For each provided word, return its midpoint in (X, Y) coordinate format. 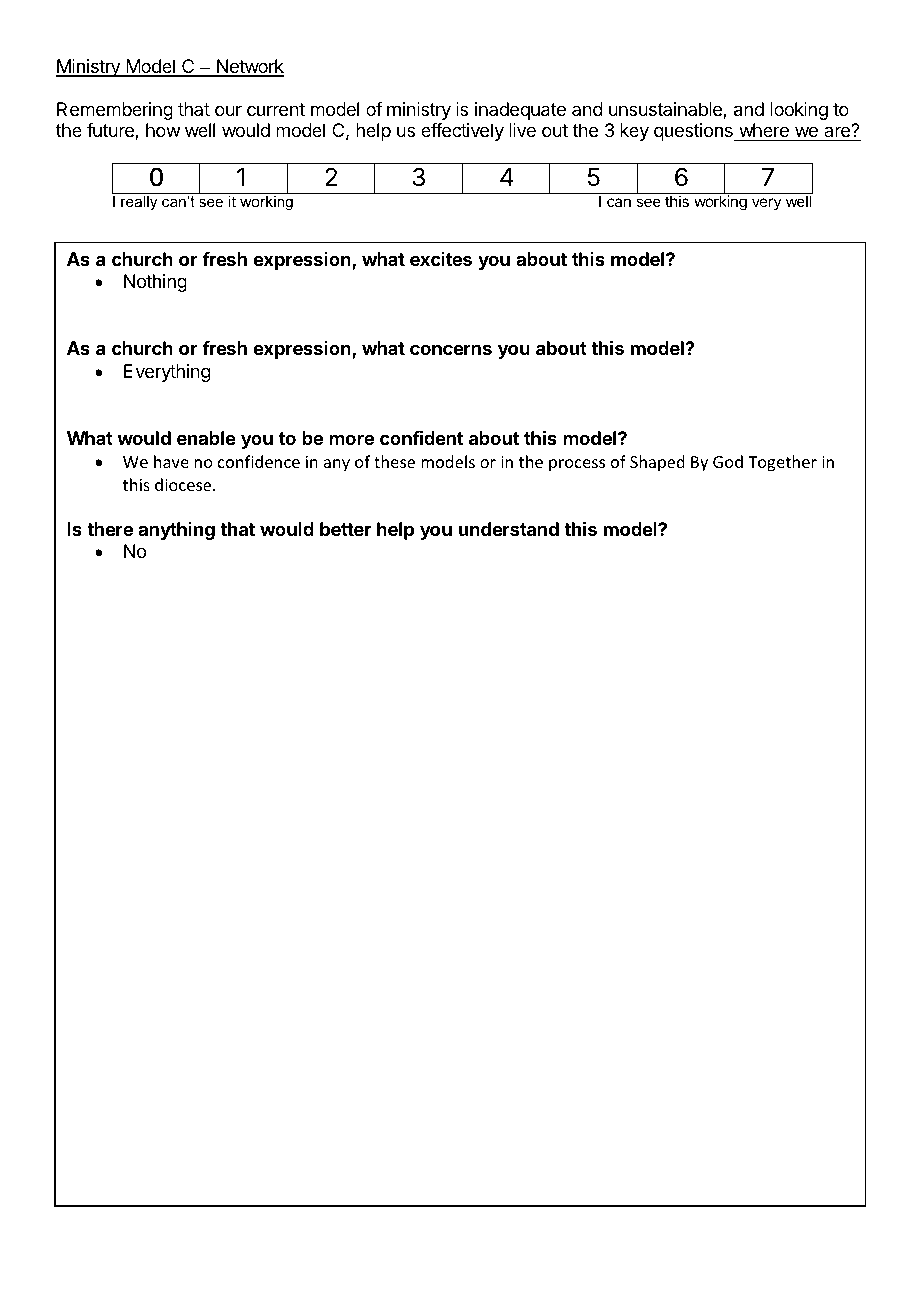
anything (176, 531)
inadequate (520, 111)
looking (799, 111)
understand (509, 529)
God (728, 461)
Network (249, 67)
